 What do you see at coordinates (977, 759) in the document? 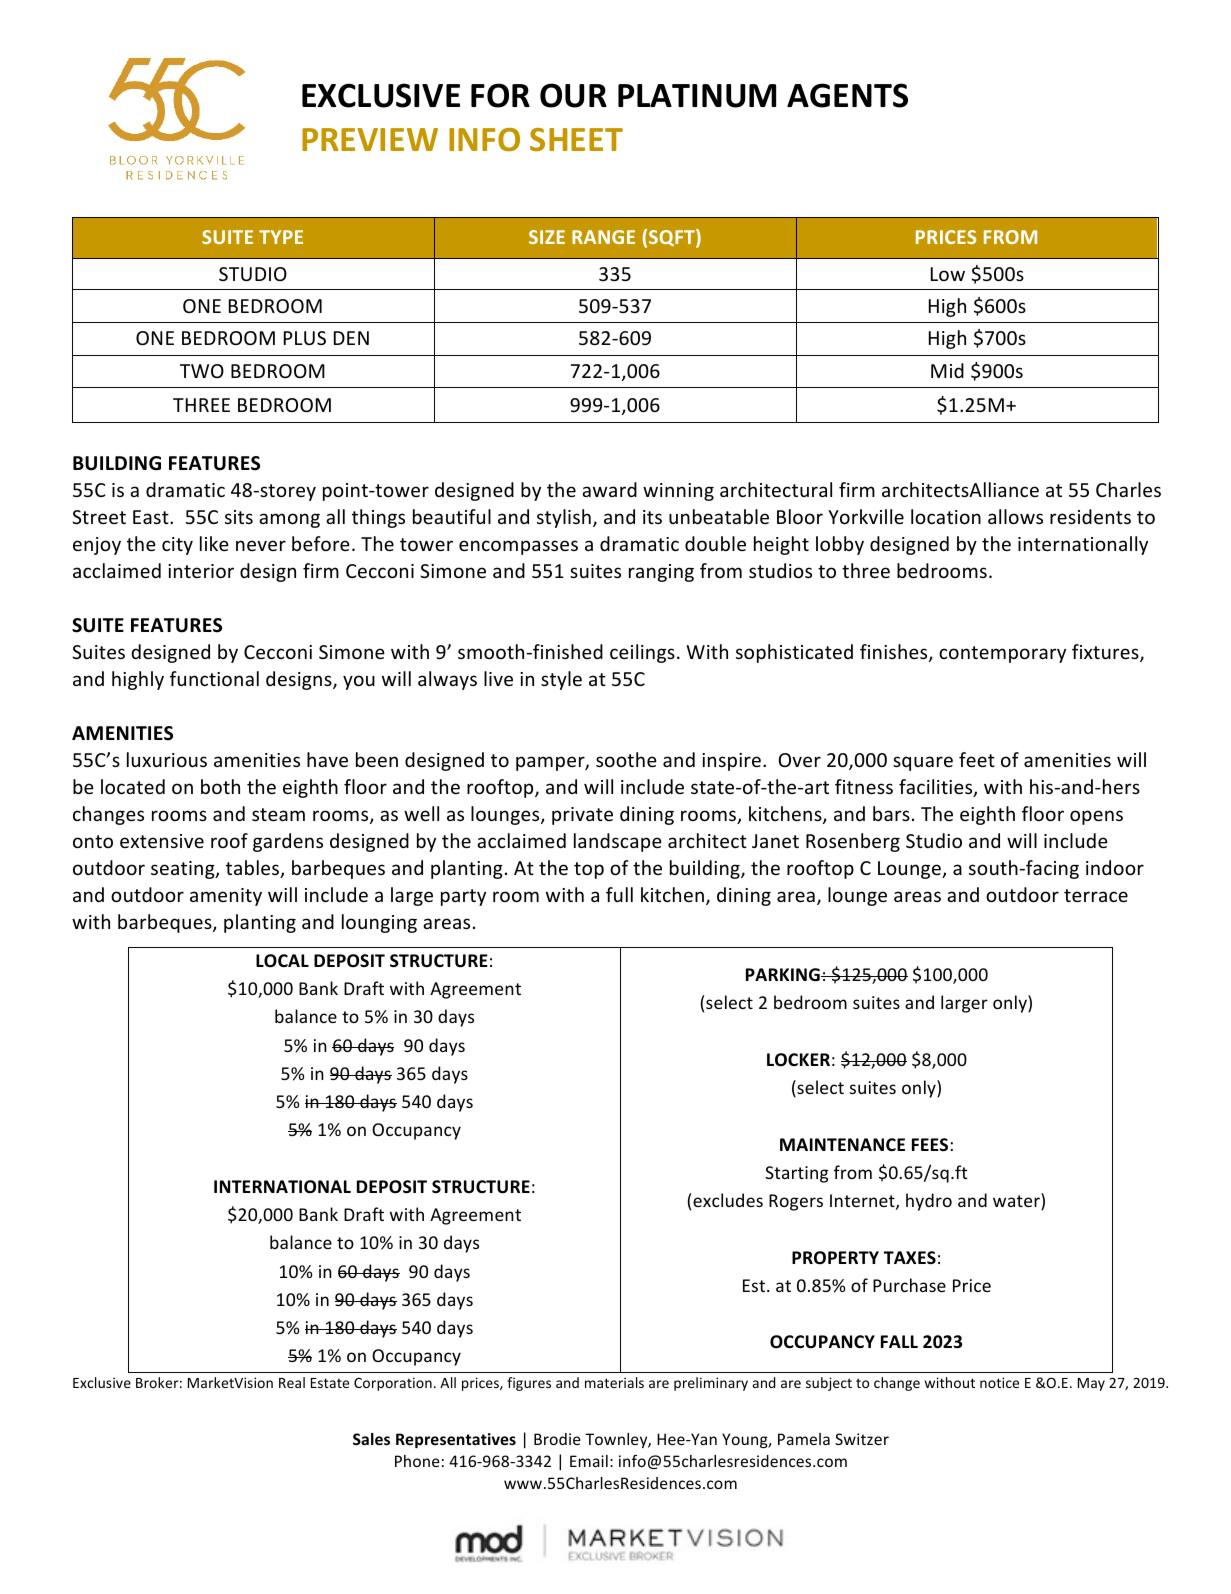
I see `feet` at bounding box center [977, 759].
